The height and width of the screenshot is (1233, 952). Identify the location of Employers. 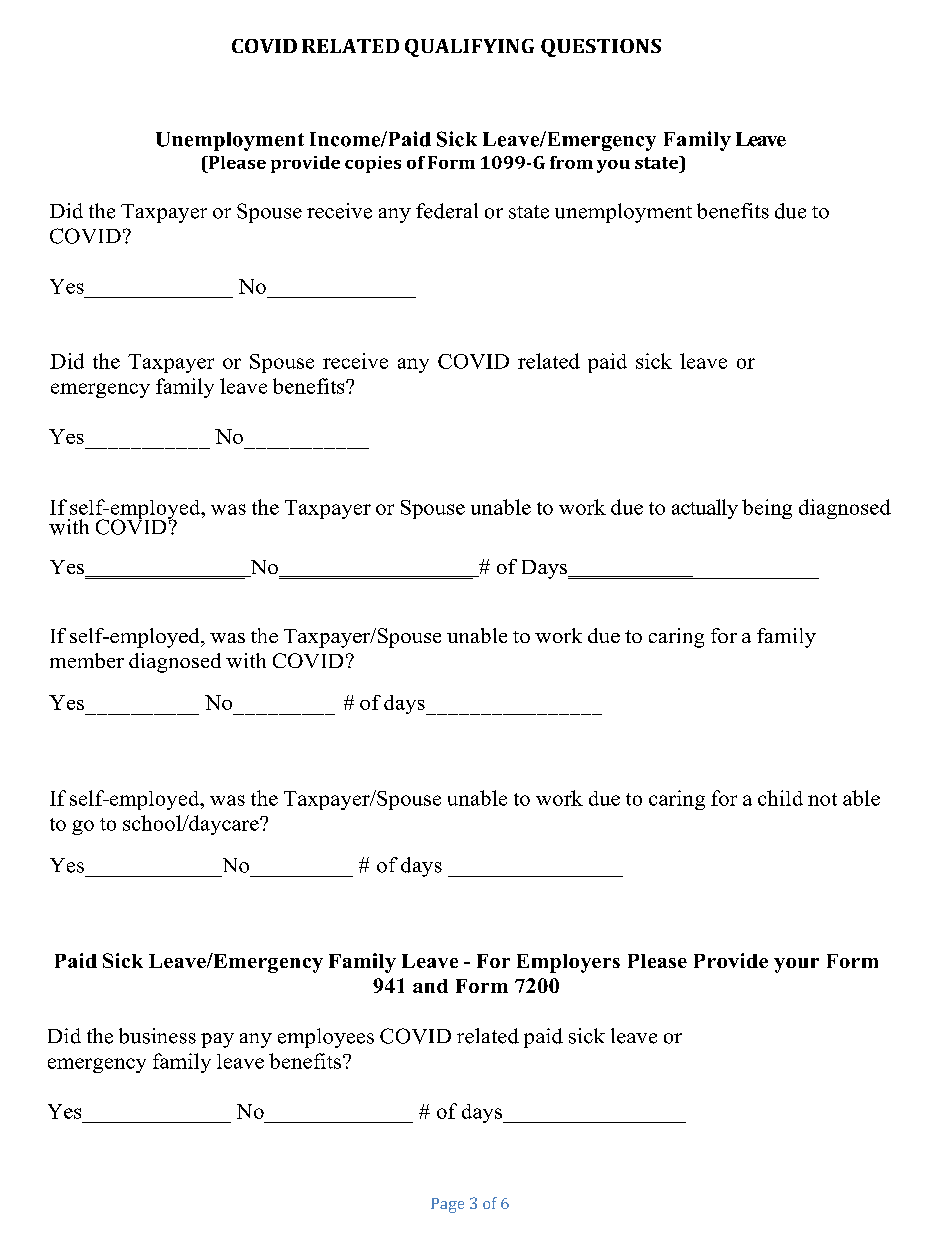
(568, 963).
